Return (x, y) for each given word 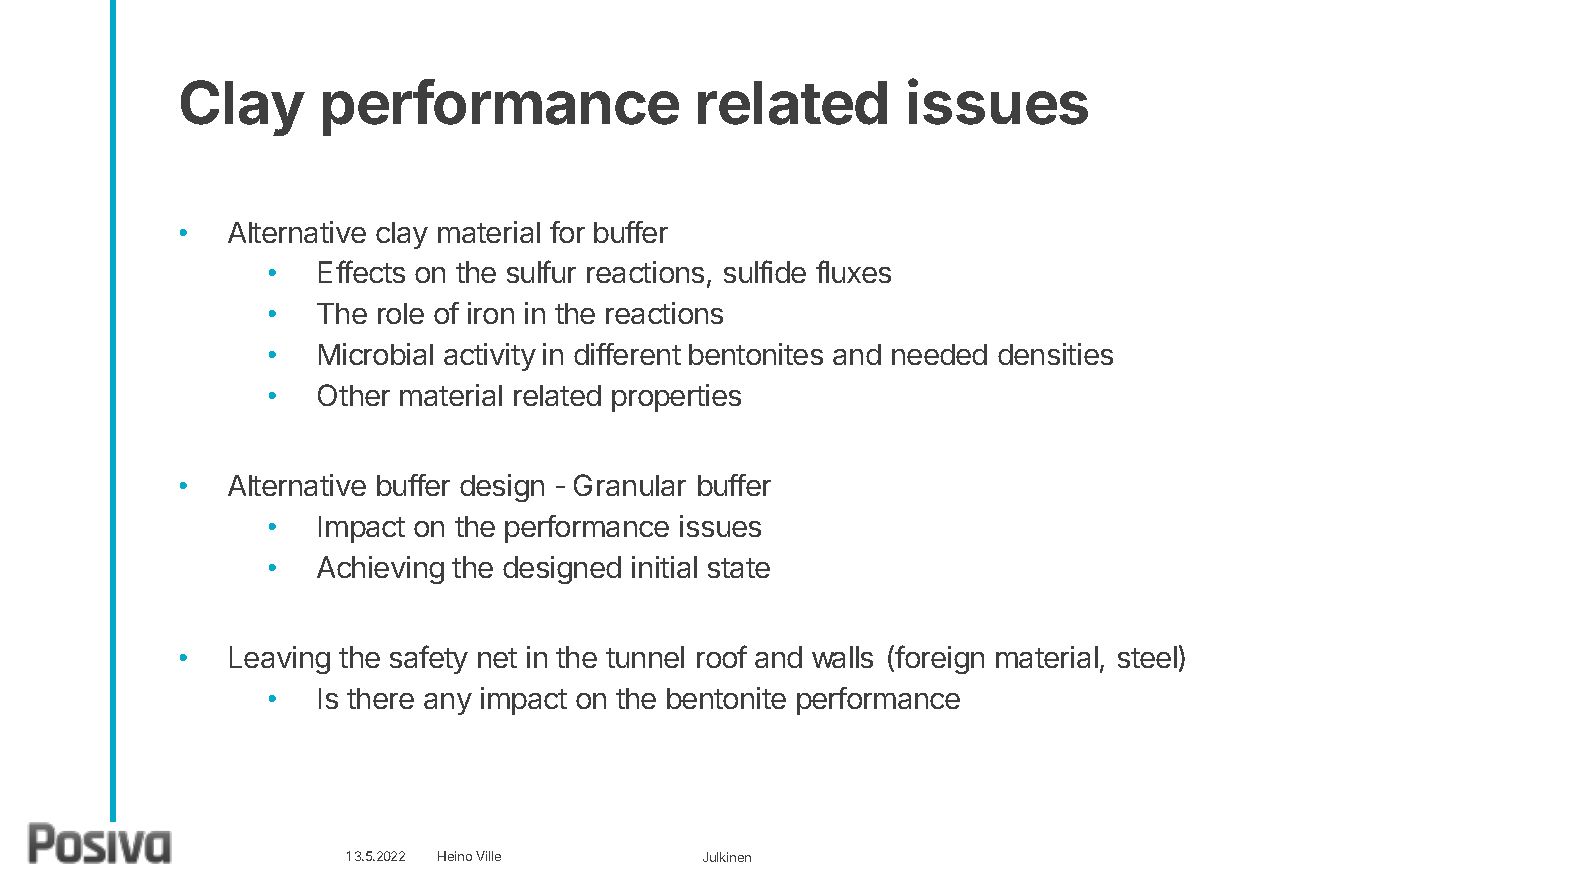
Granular (630, 485)
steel (1147, 657)
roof (722, 656)
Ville (488, 856)
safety (429, 659)
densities (1055, 354)
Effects (362, 271)
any (448, 704)
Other (354, 395)
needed (939, 354)
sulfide (765, 271)
